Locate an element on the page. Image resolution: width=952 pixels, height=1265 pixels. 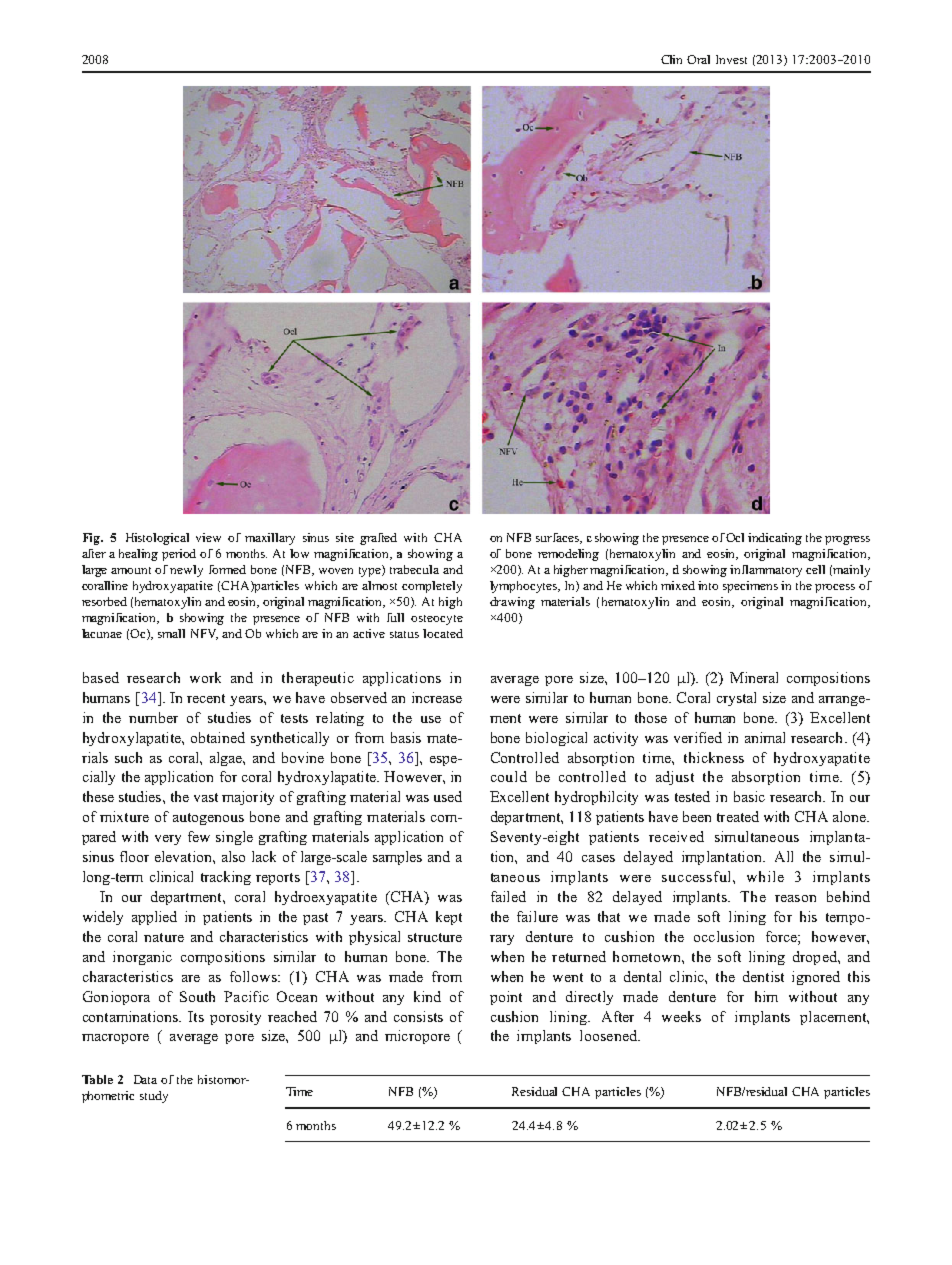
completely is located at coordinates (432, 587).
